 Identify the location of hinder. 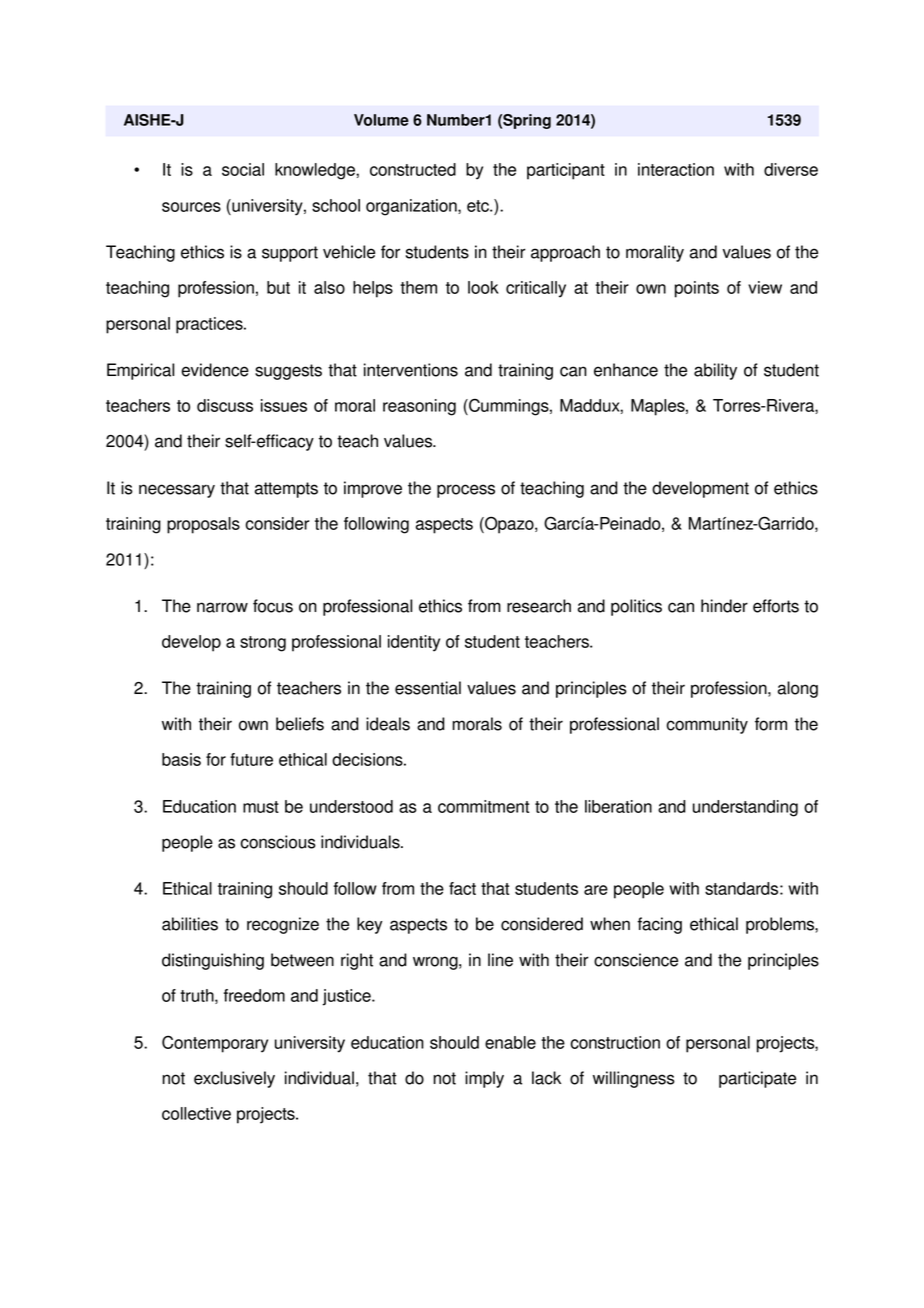
(724, 606).
